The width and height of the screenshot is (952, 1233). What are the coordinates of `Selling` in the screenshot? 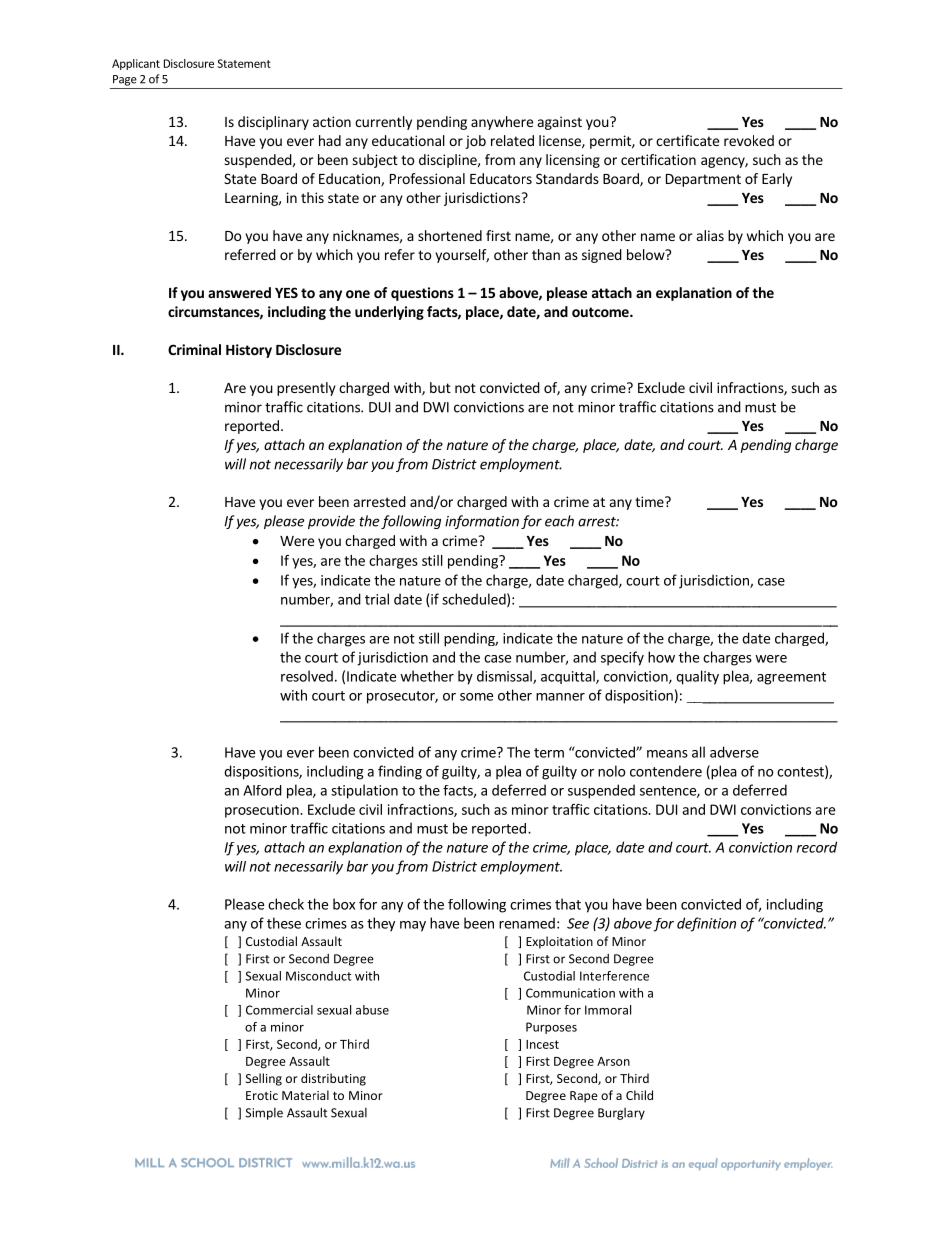 It's located at (264, 1079).
